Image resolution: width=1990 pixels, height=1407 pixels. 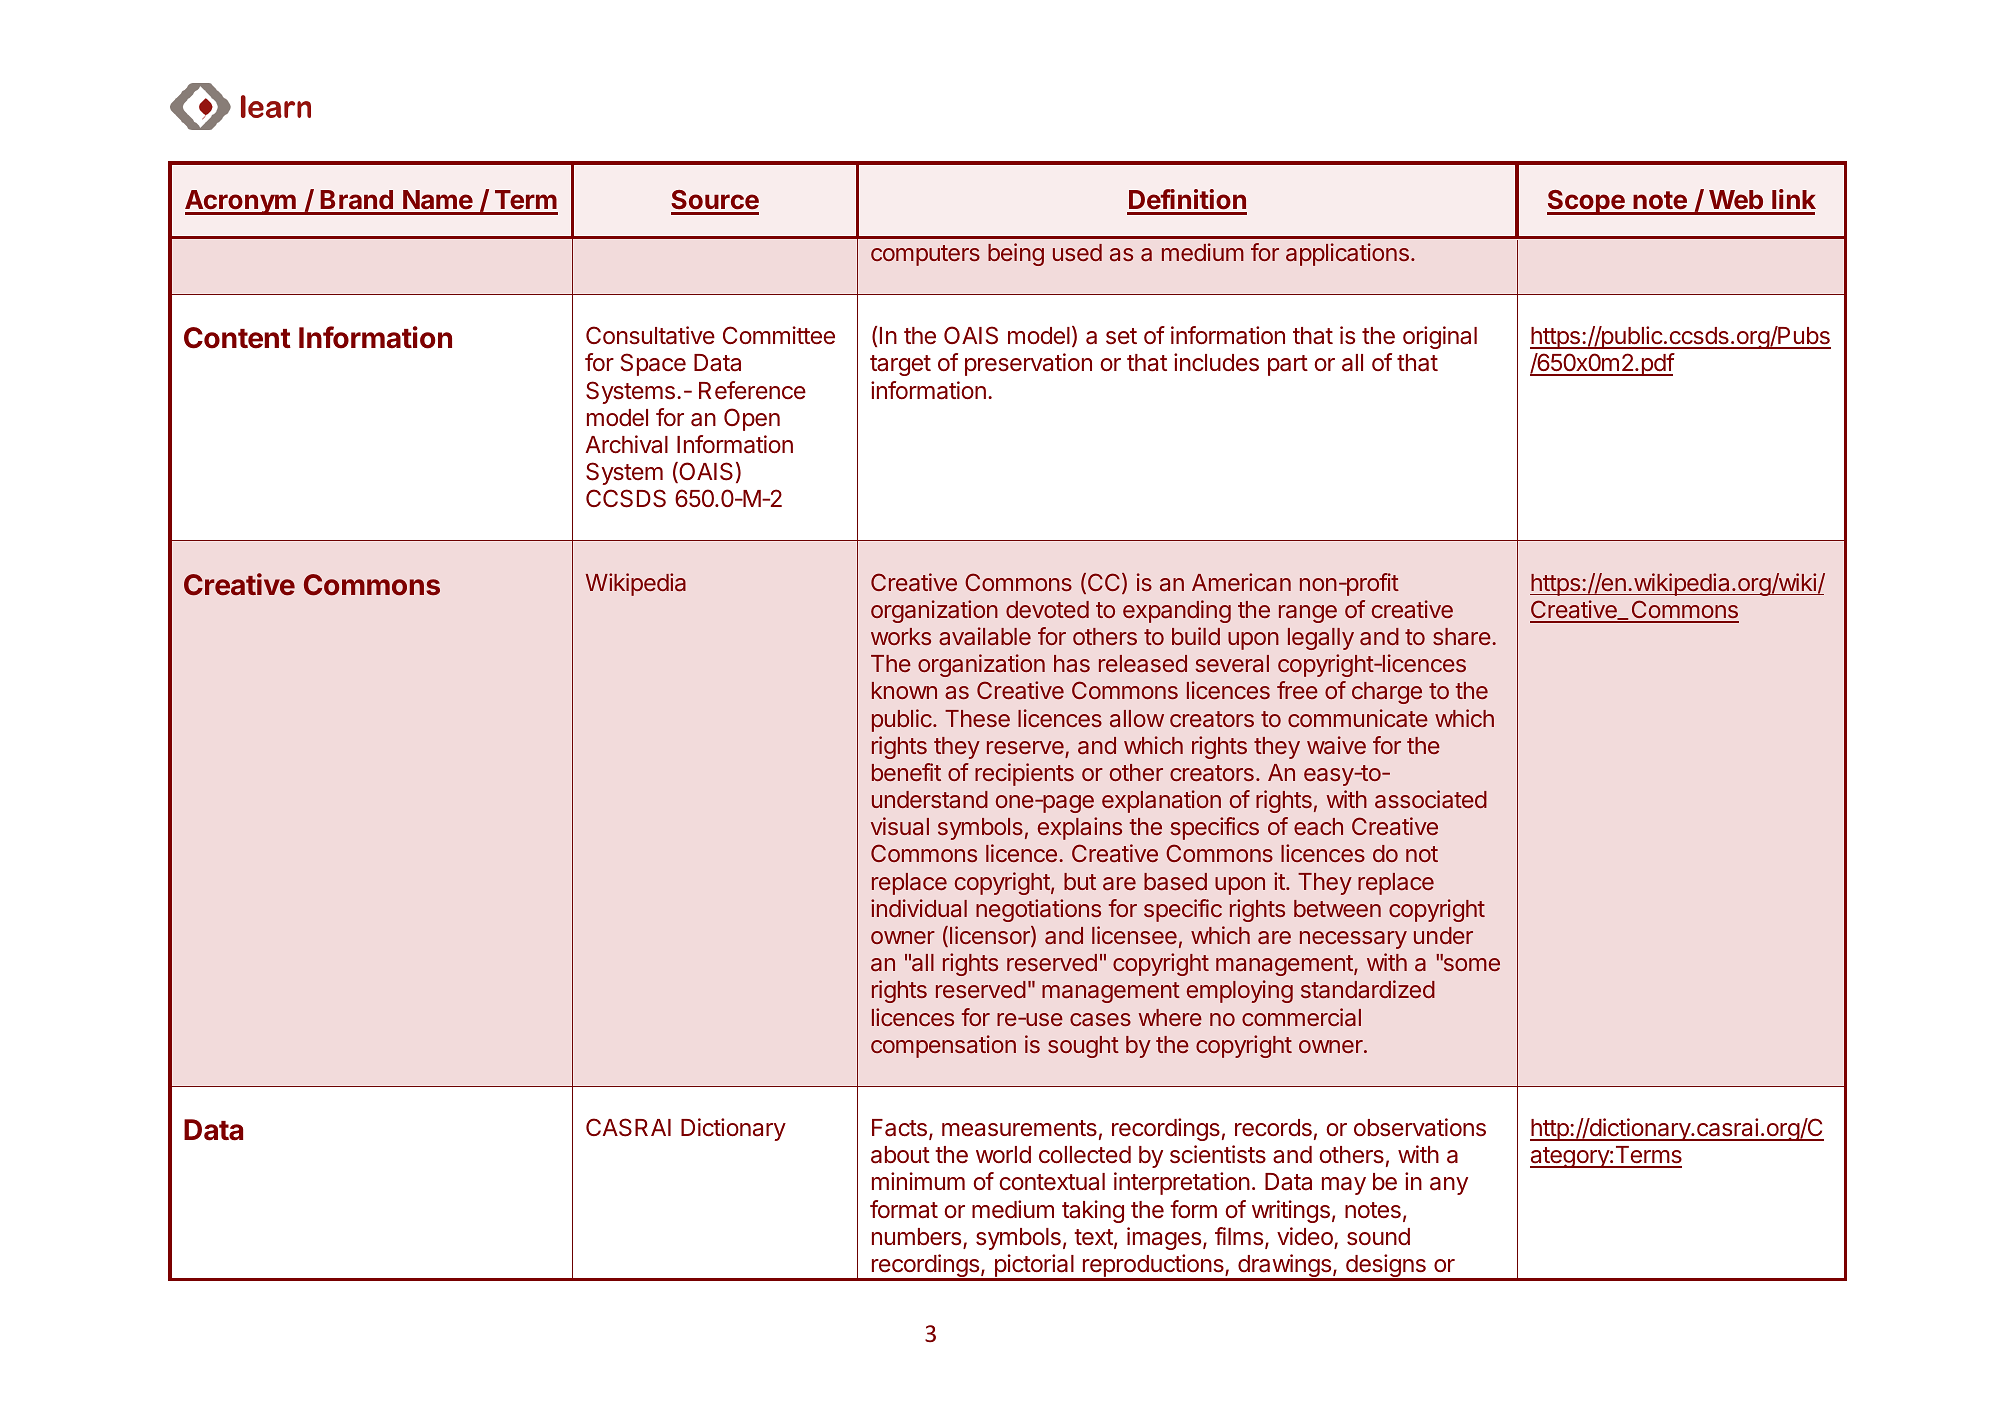 I want to click on Acronym, so click(x=241, y=202).
